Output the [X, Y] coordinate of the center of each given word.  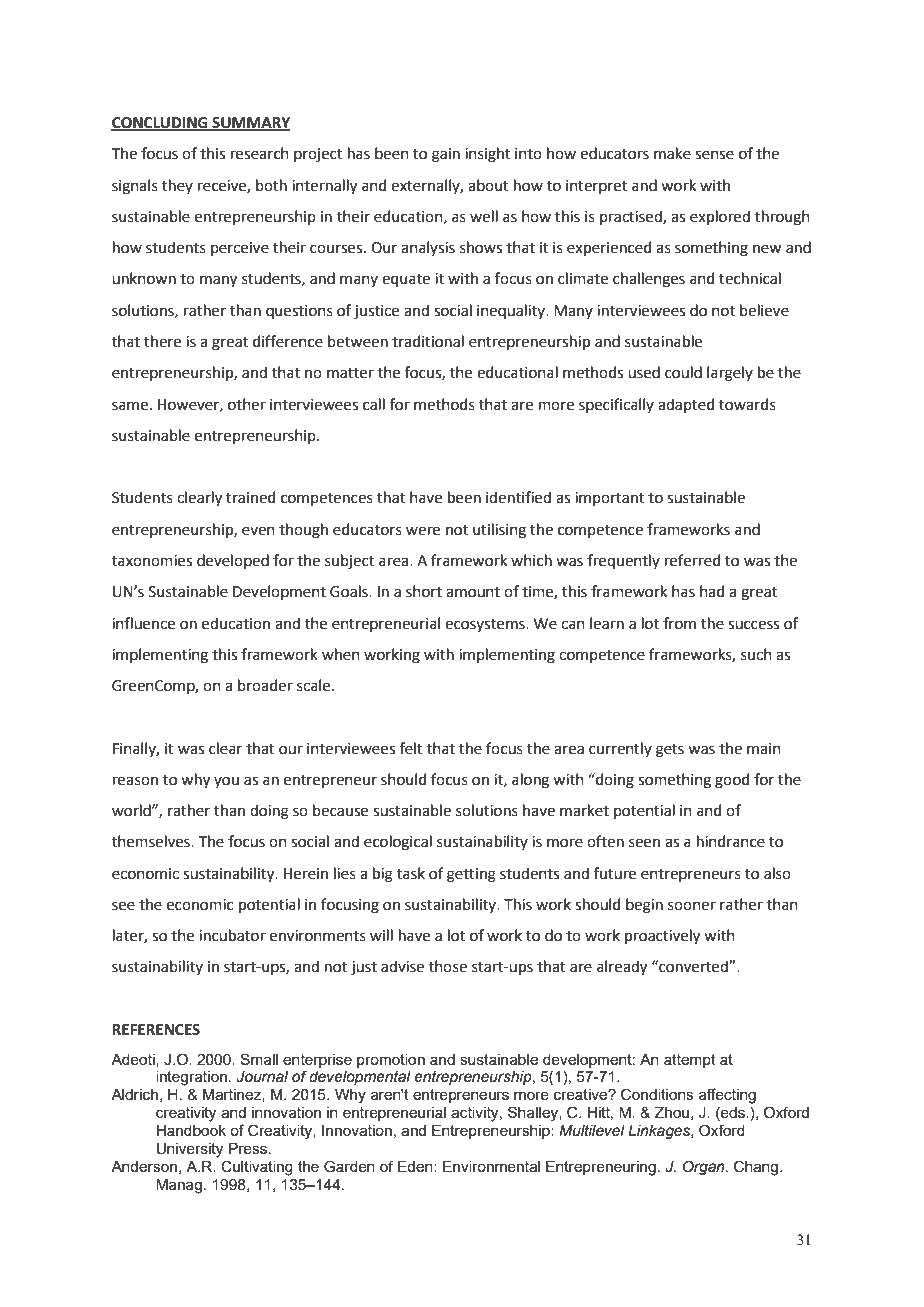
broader [265, 685]
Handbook [191, 1130]
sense [714, 155]
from [679, 623]
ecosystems [486, 625]
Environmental [491, 1166]
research [260, 153]
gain [446, 155]
